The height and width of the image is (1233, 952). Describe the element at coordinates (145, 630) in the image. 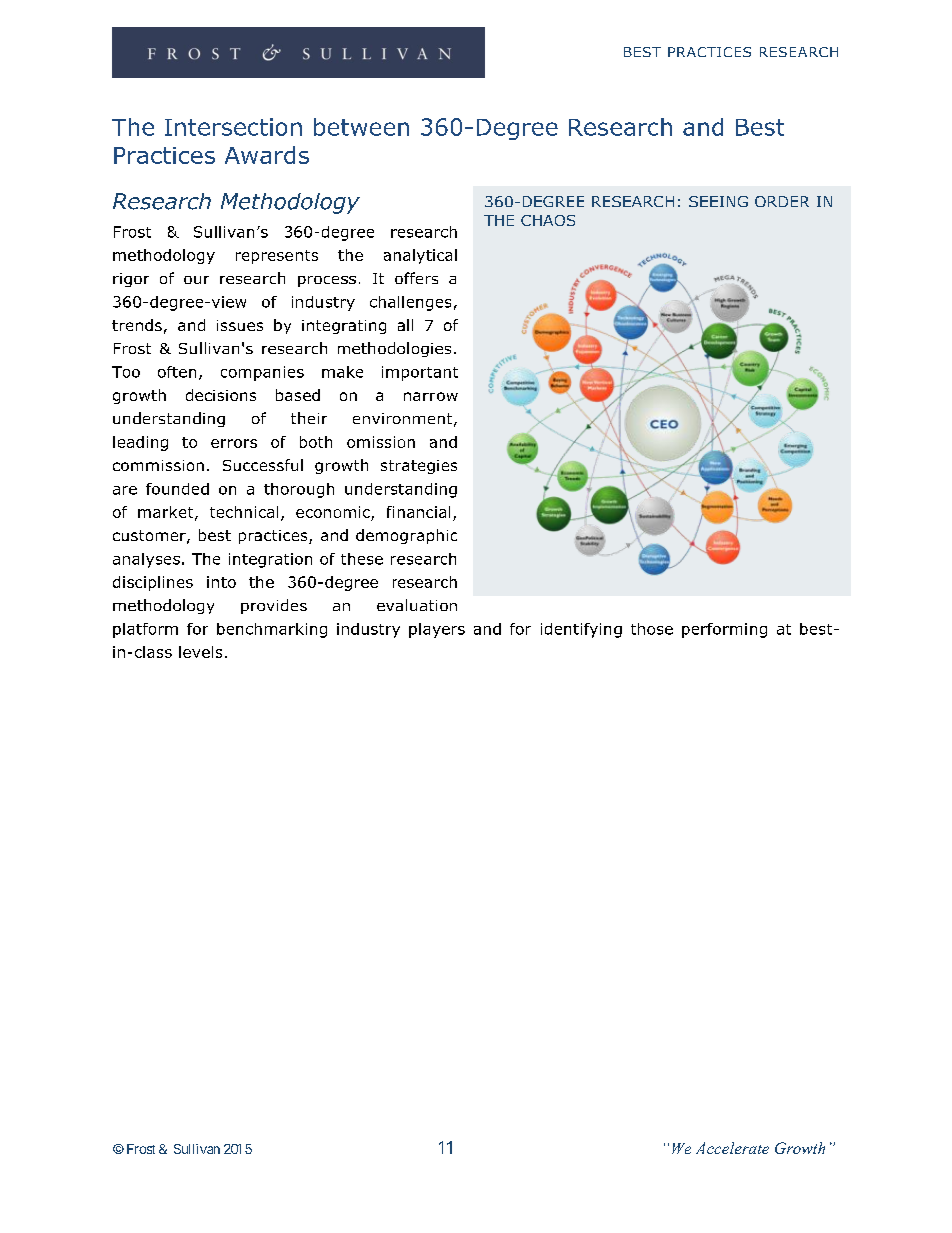

I see `platform` at that location.
